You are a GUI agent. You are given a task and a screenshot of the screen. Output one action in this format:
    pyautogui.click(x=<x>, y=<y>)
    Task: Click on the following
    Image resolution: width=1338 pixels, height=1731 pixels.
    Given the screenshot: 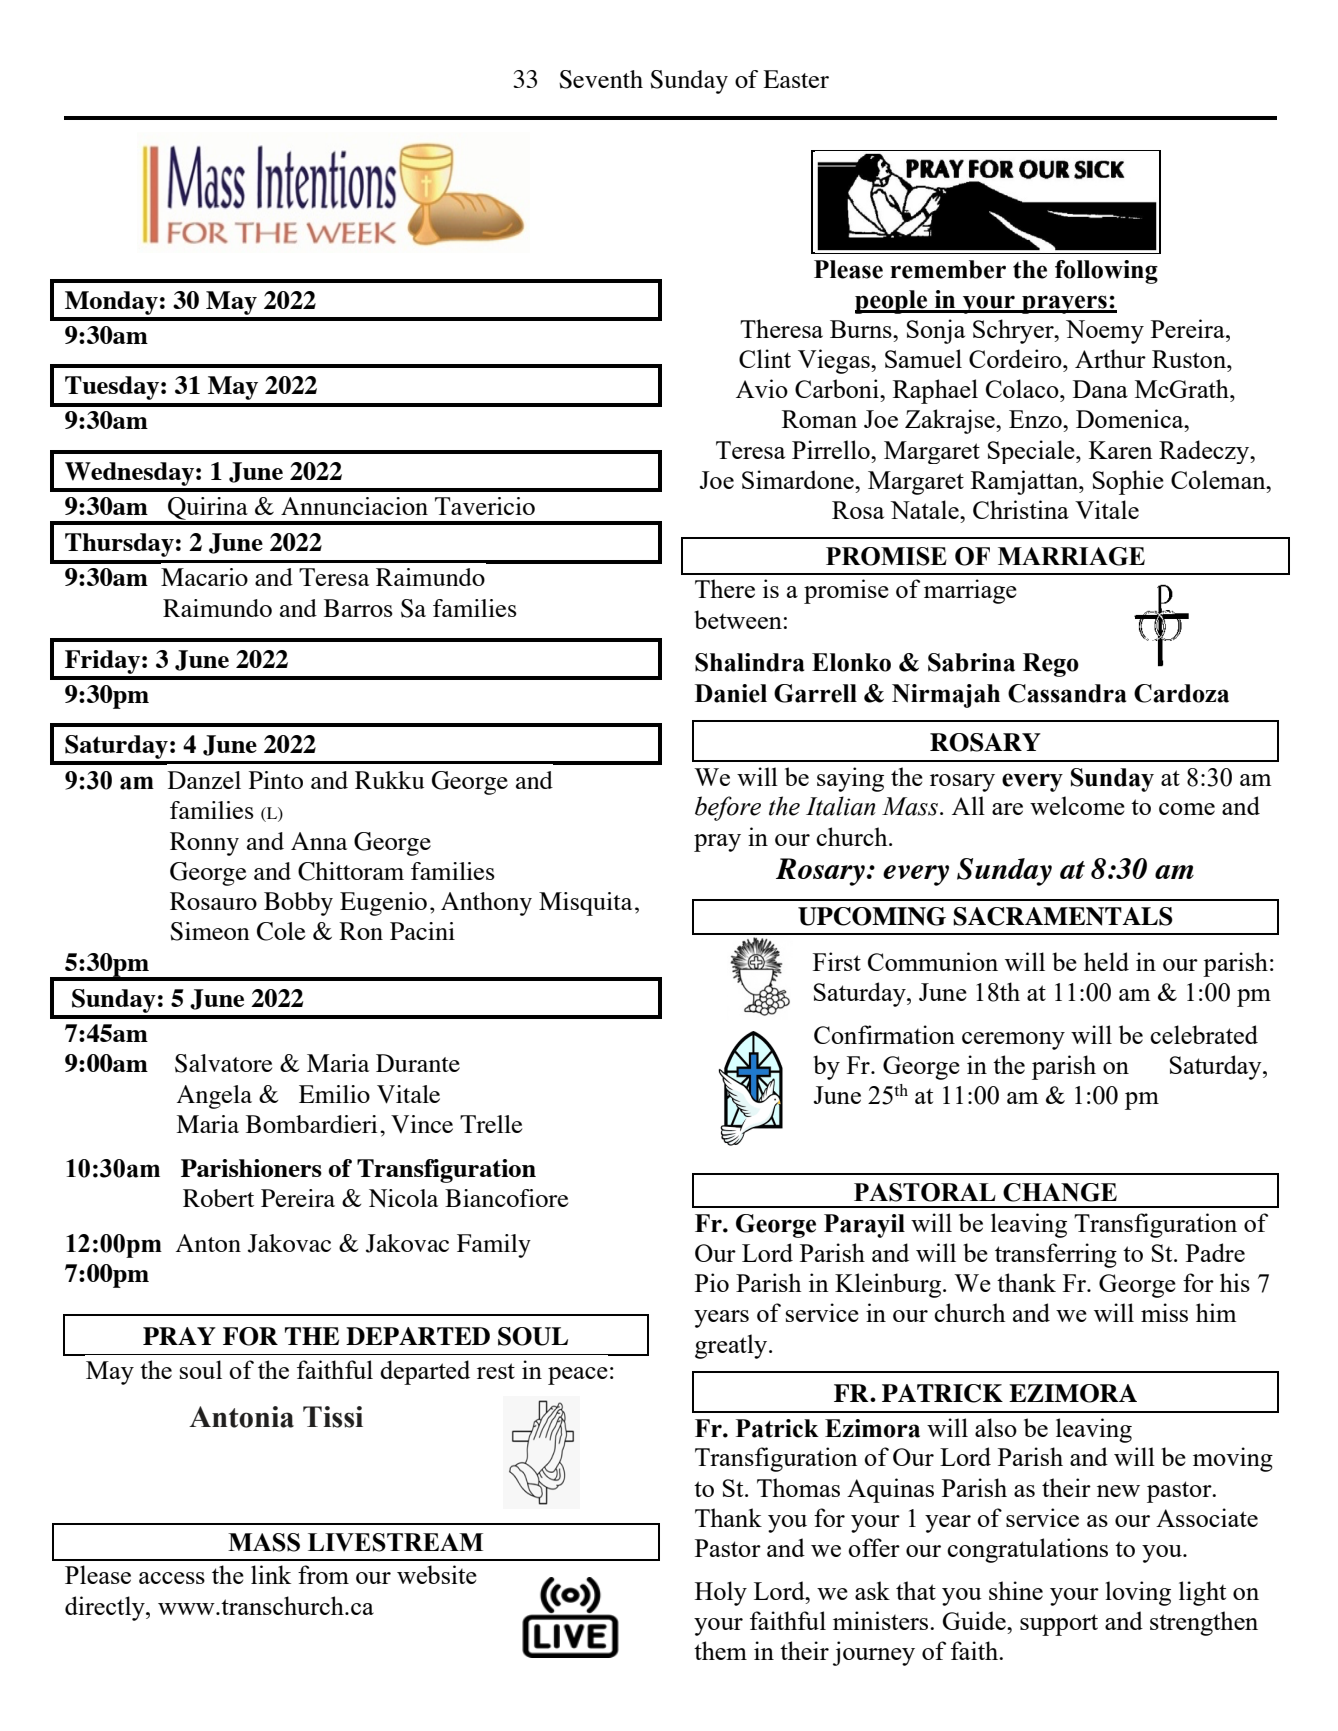 What is the action you would take?
    pyautogui.click(x=1106, y=272)
